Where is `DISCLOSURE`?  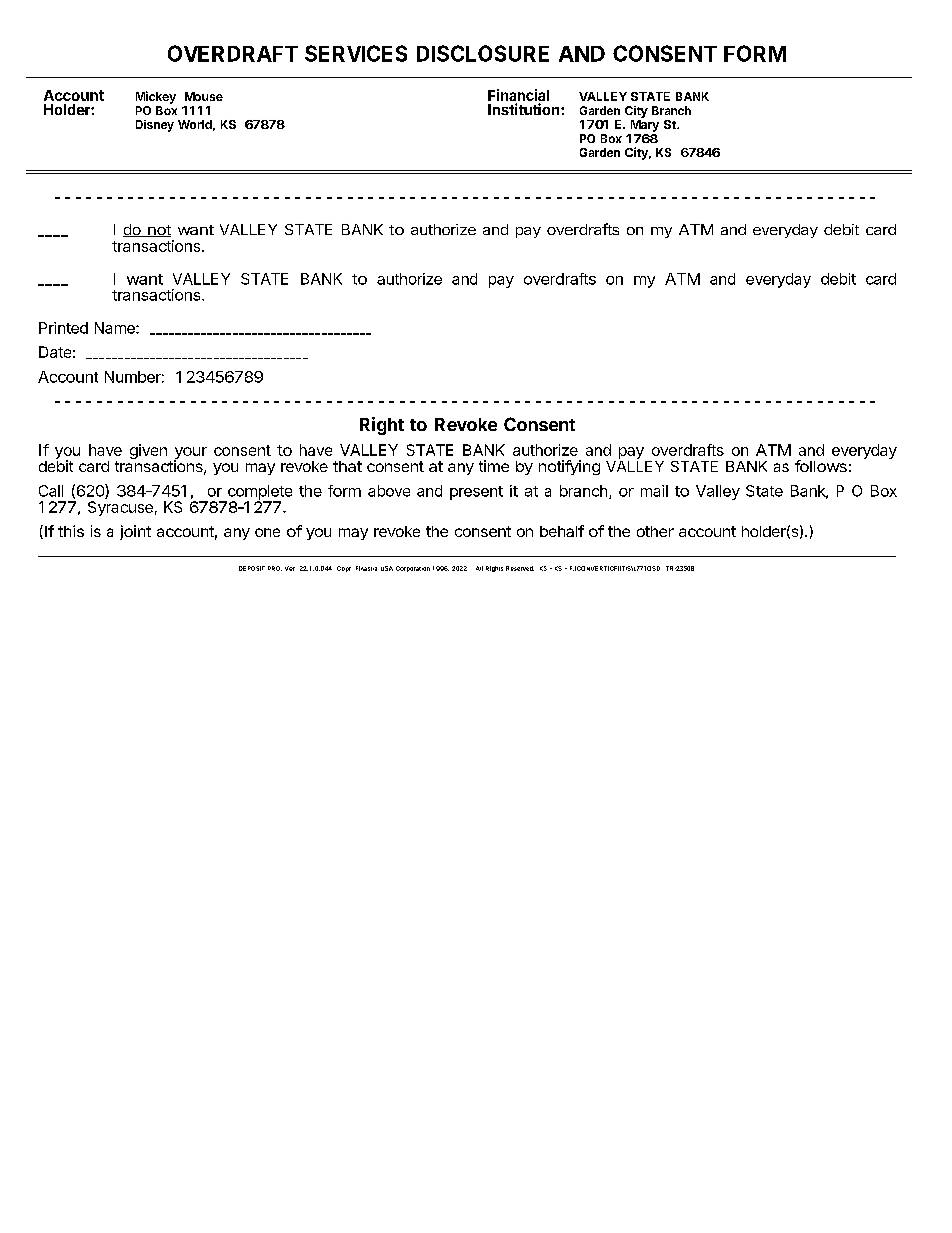
DISCLOSURE is located at coordinates (483, 53).
